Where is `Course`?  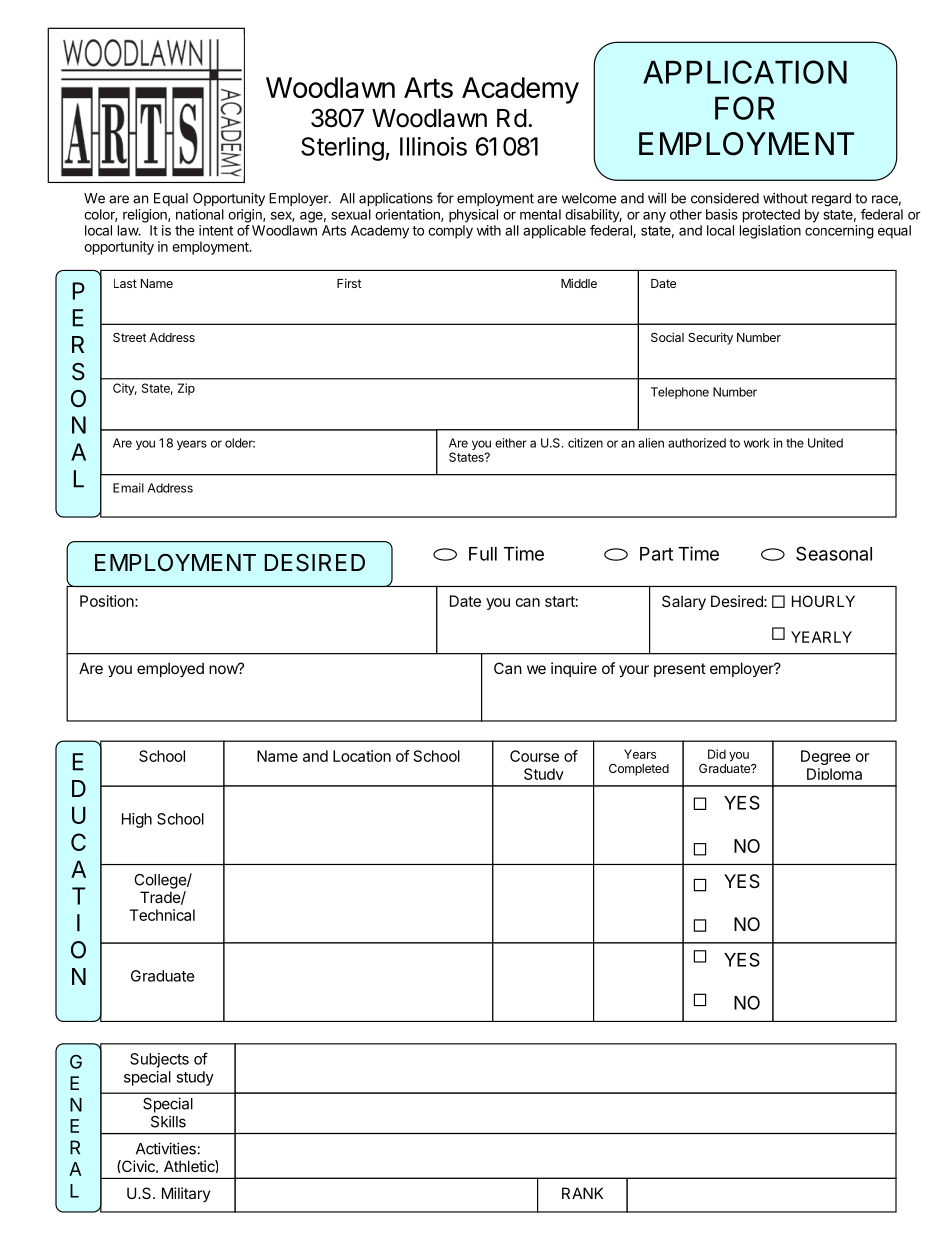
Course is located at coordinates (534, 756).
